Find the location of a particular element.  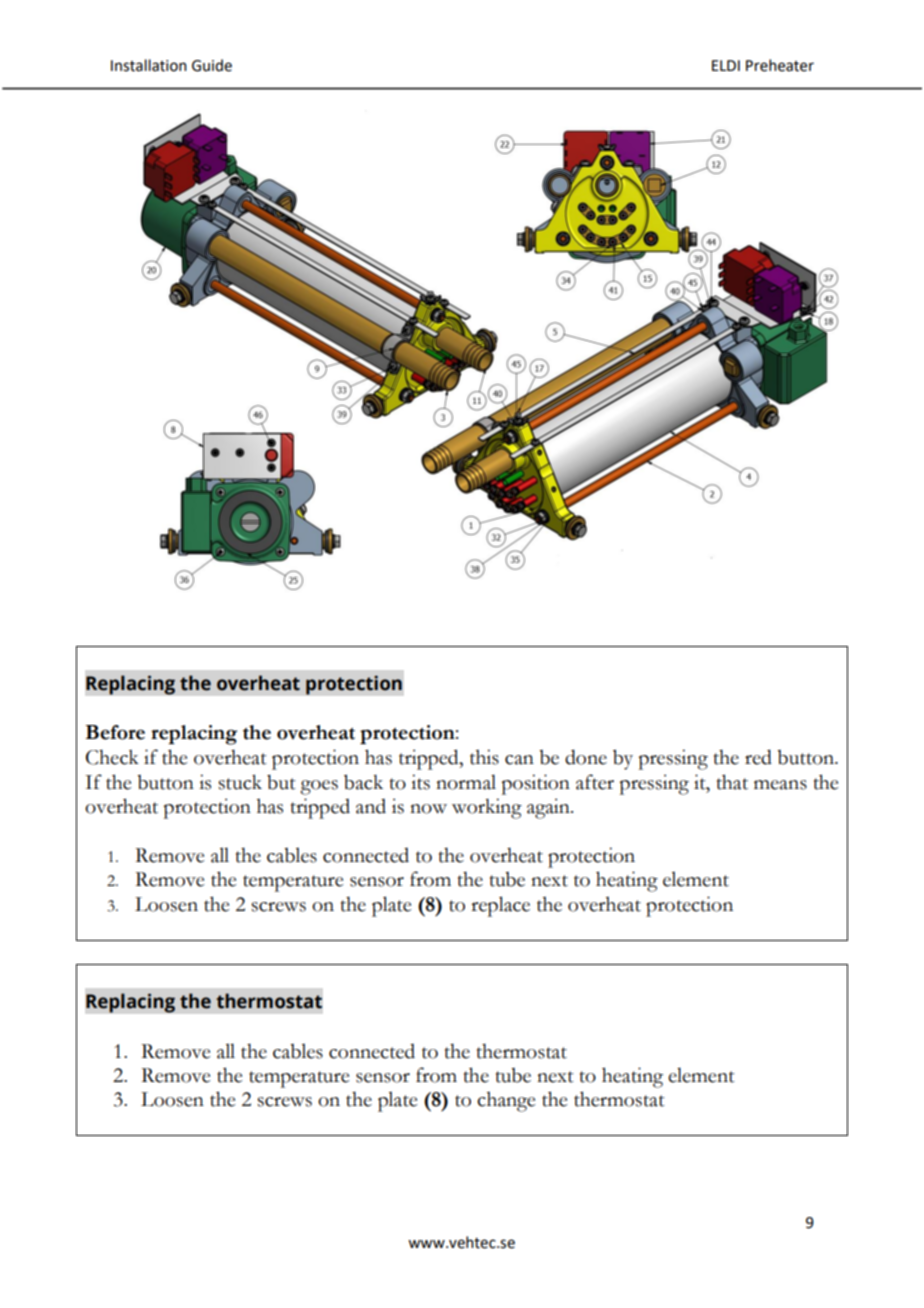

Check is located at coordinates (112, 757).
